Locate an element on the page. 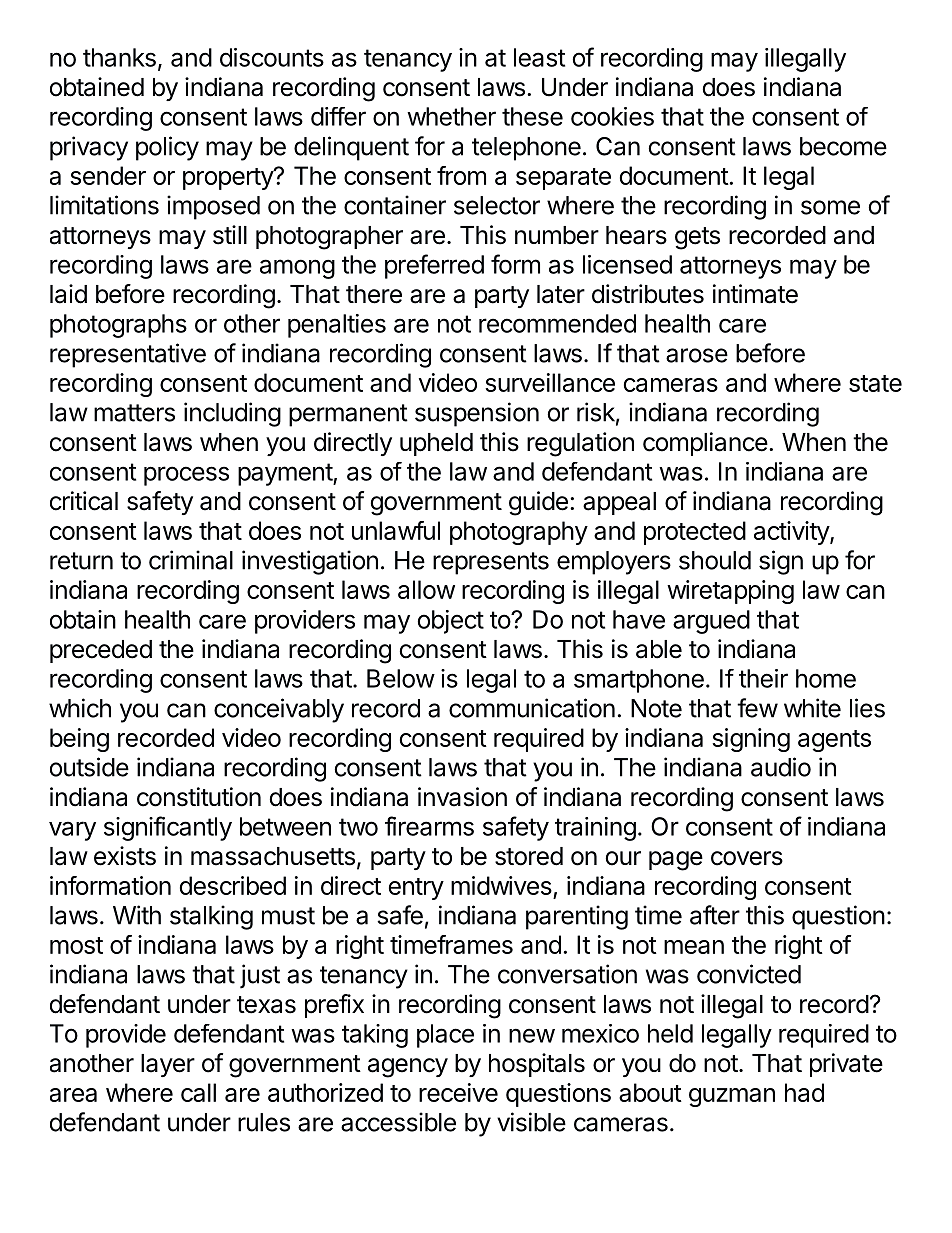 The height and width of the image is (1233, 952). representative is located at coordinates (128, 355).
